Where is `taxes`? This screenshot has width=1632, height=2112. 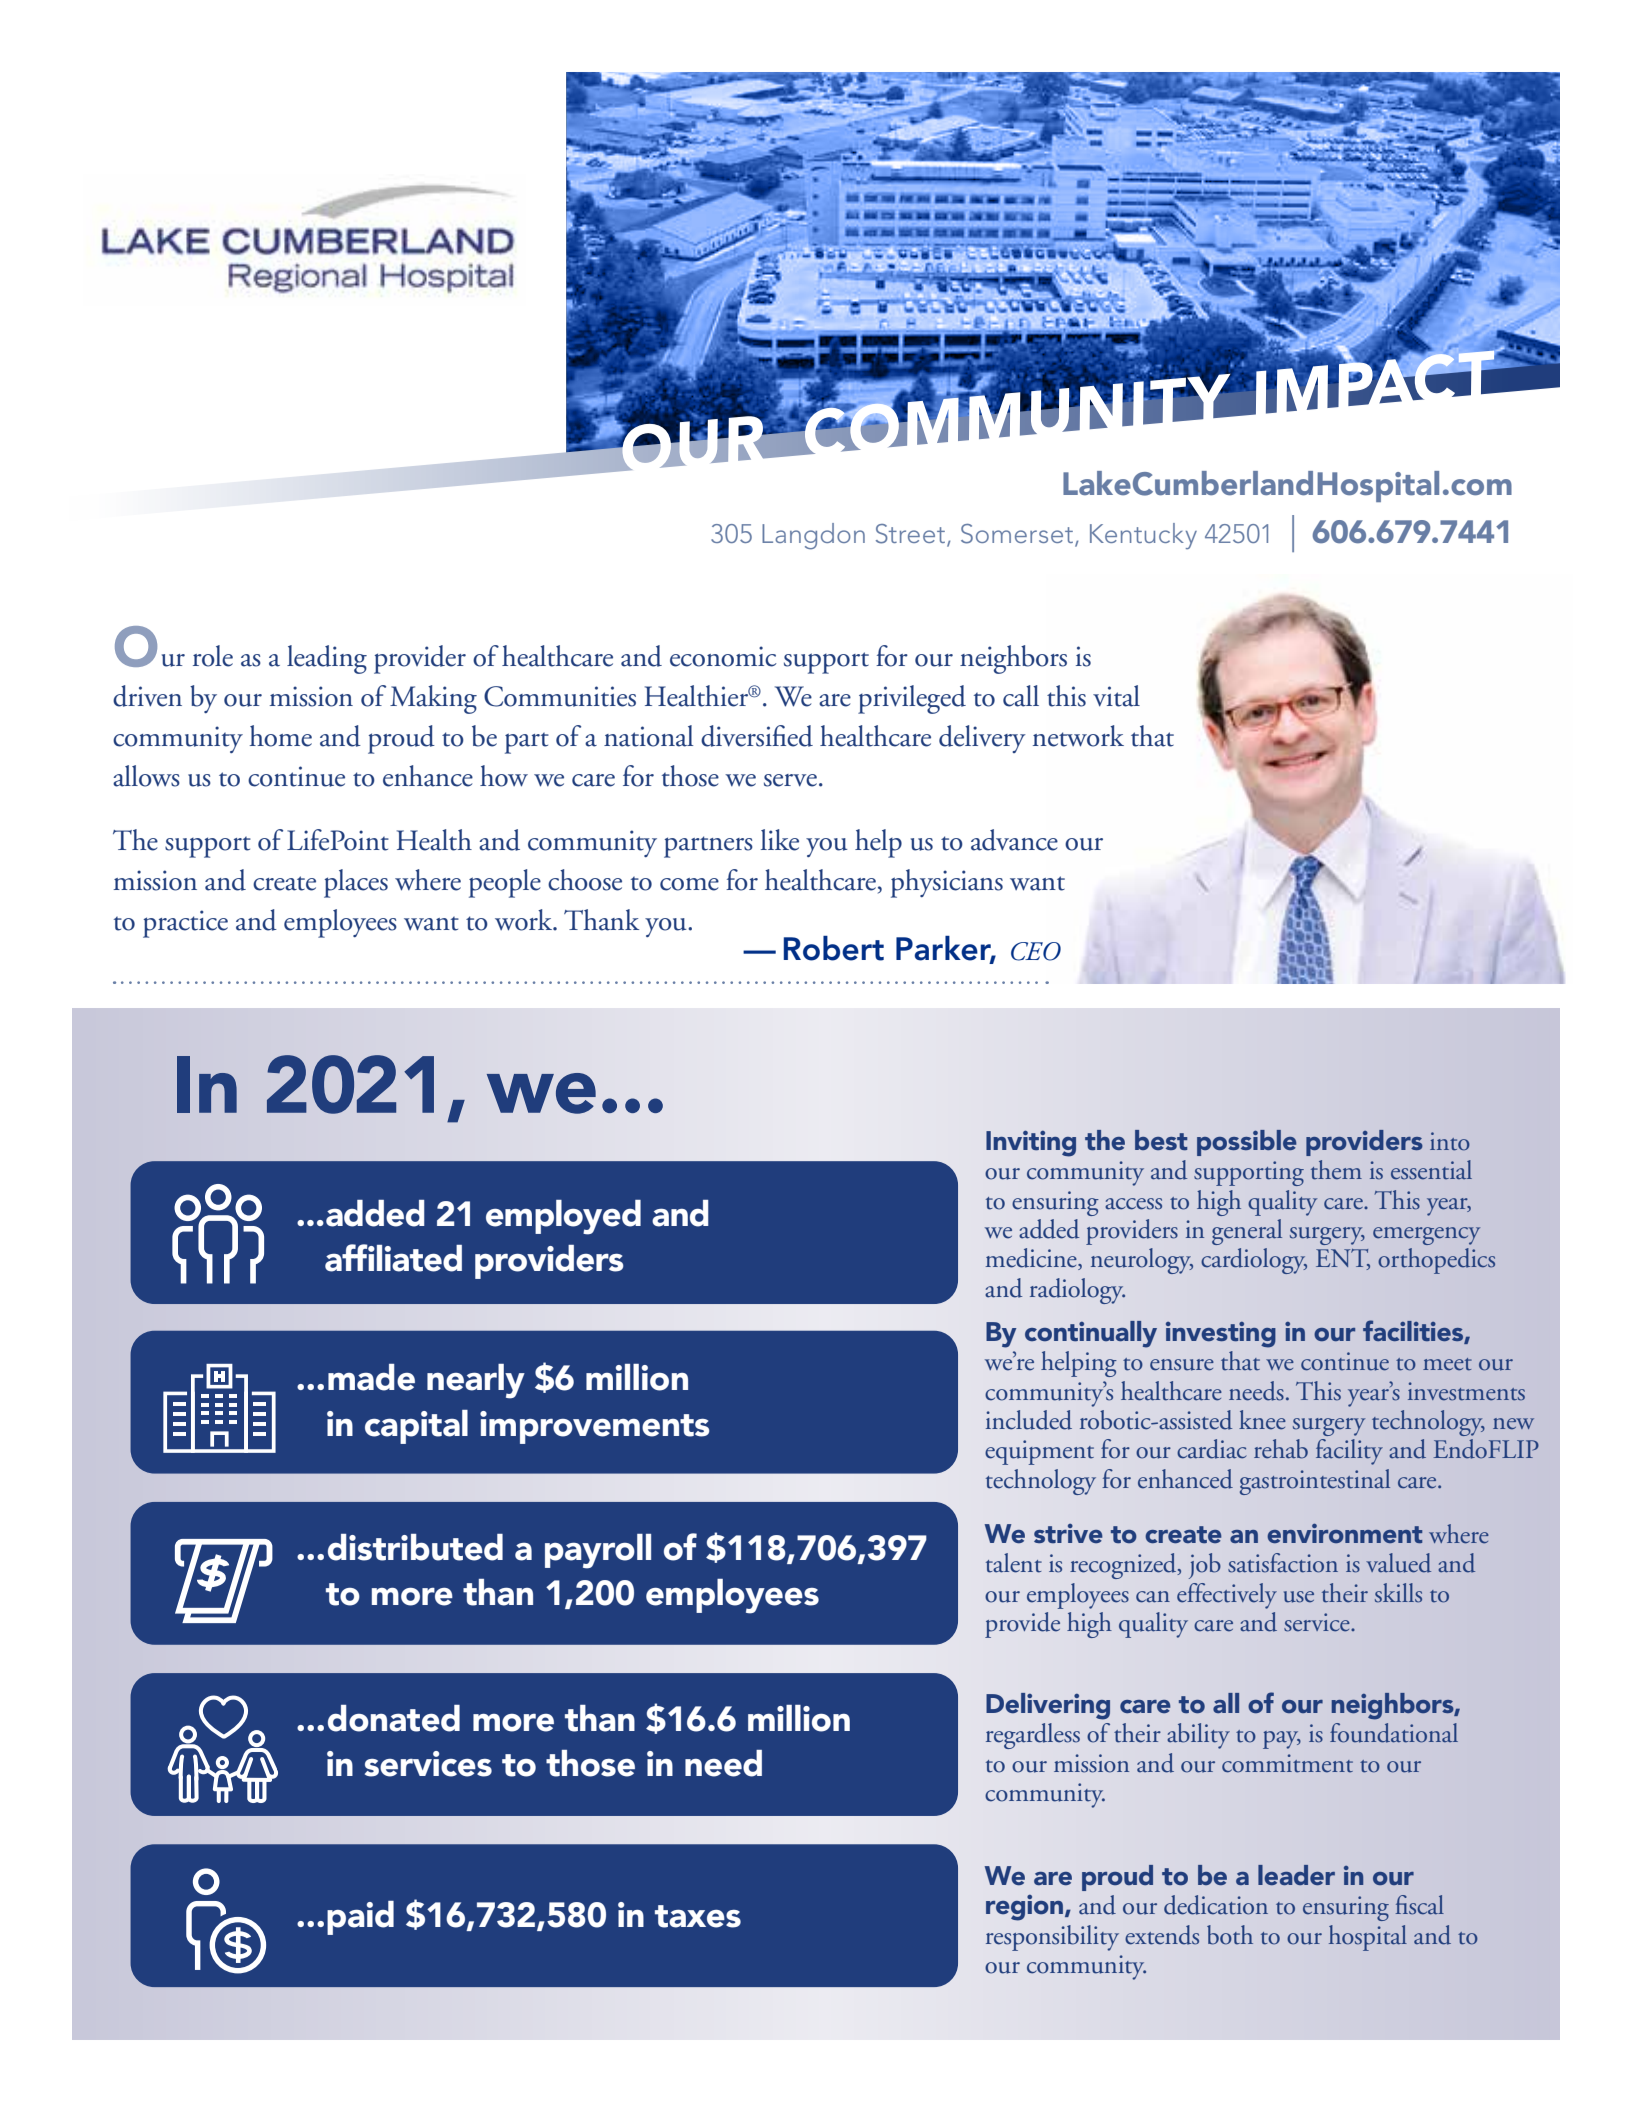 taxes is located at coordinates (698, 1916).
